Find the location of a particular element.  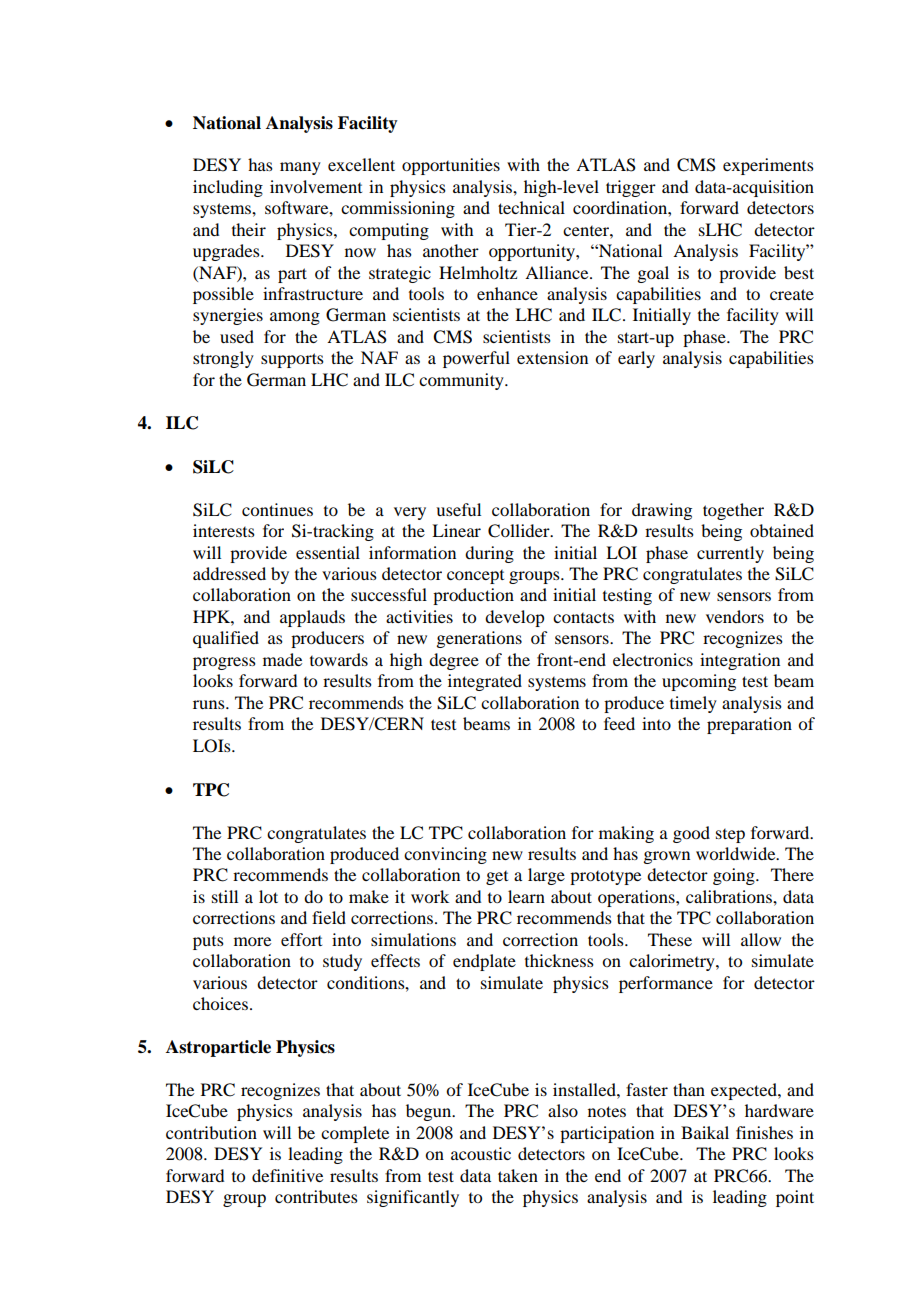

community is located at coordinates (462, 381).
